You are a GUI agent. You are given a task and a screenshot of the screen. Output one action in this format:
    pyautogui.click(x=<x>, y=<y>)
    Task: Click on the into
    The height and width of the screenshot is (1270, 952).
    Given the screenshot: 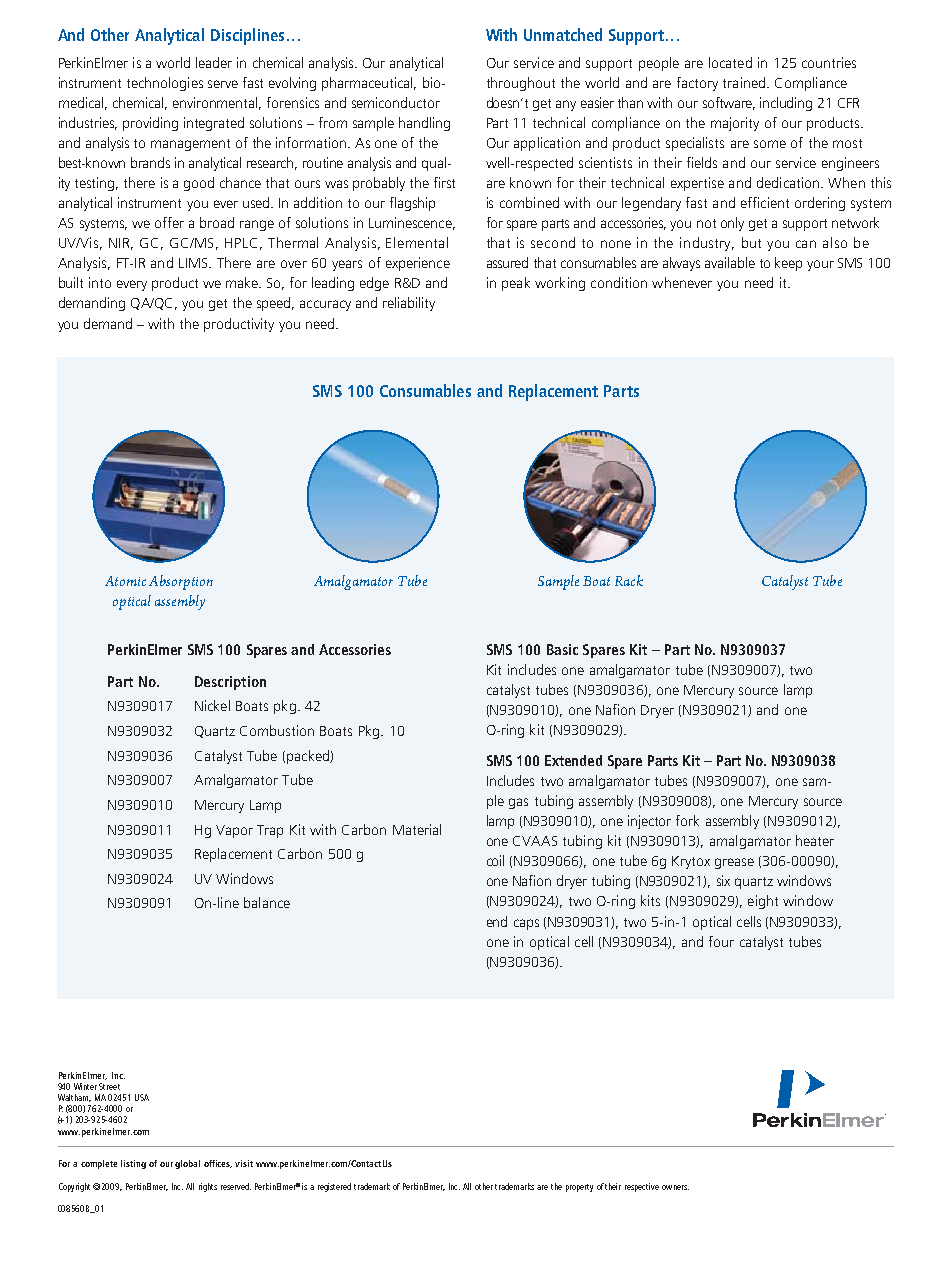 What is the action you would take?
    pyautogui.click(x=100, y=282)
